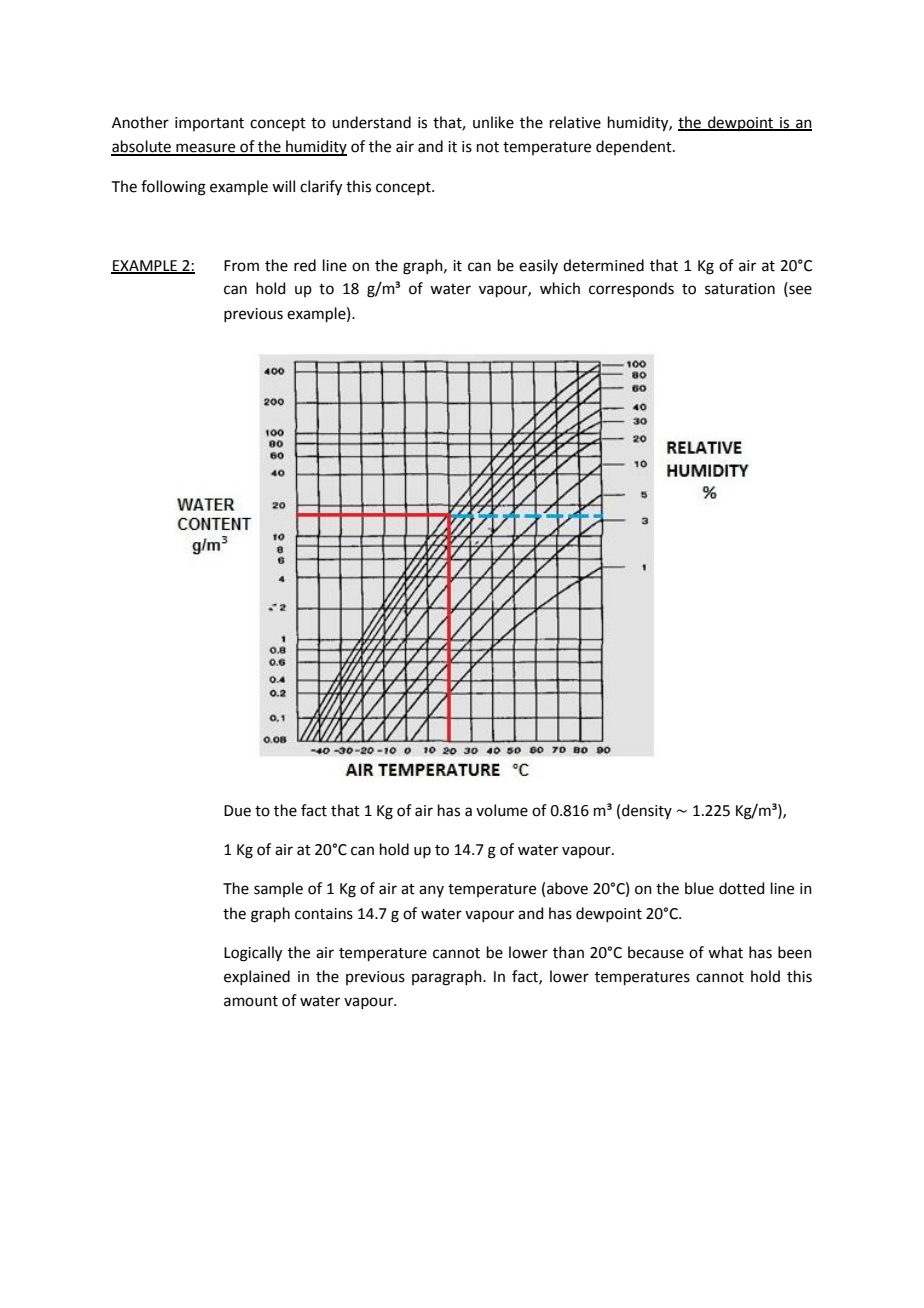  What do you see at coordinates (502, 810) in the screenshot?
I see `volume` at bounding box center [502, 810].
